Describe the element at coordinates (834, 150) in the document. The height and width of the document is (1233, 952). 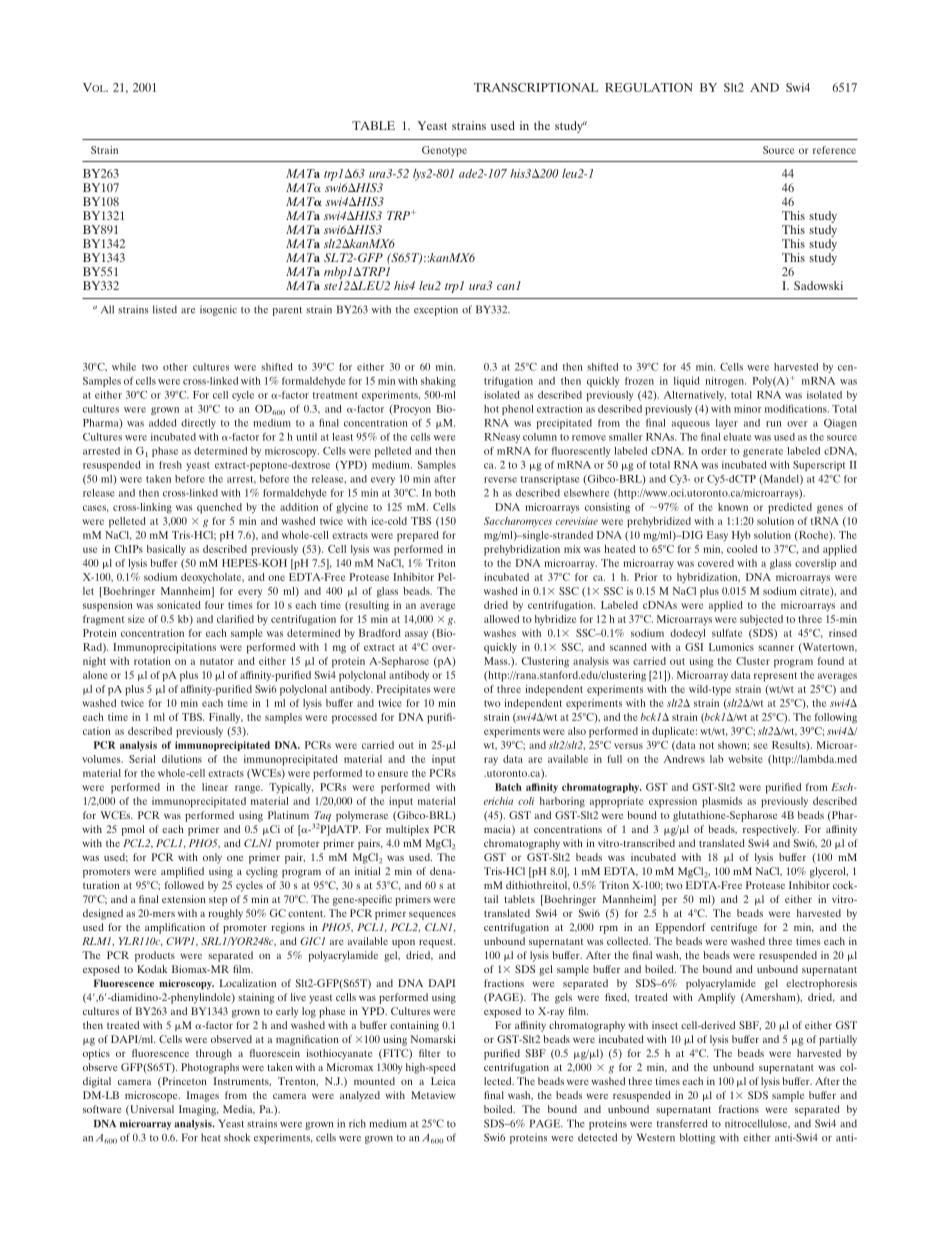
I see `reference` at that location.
